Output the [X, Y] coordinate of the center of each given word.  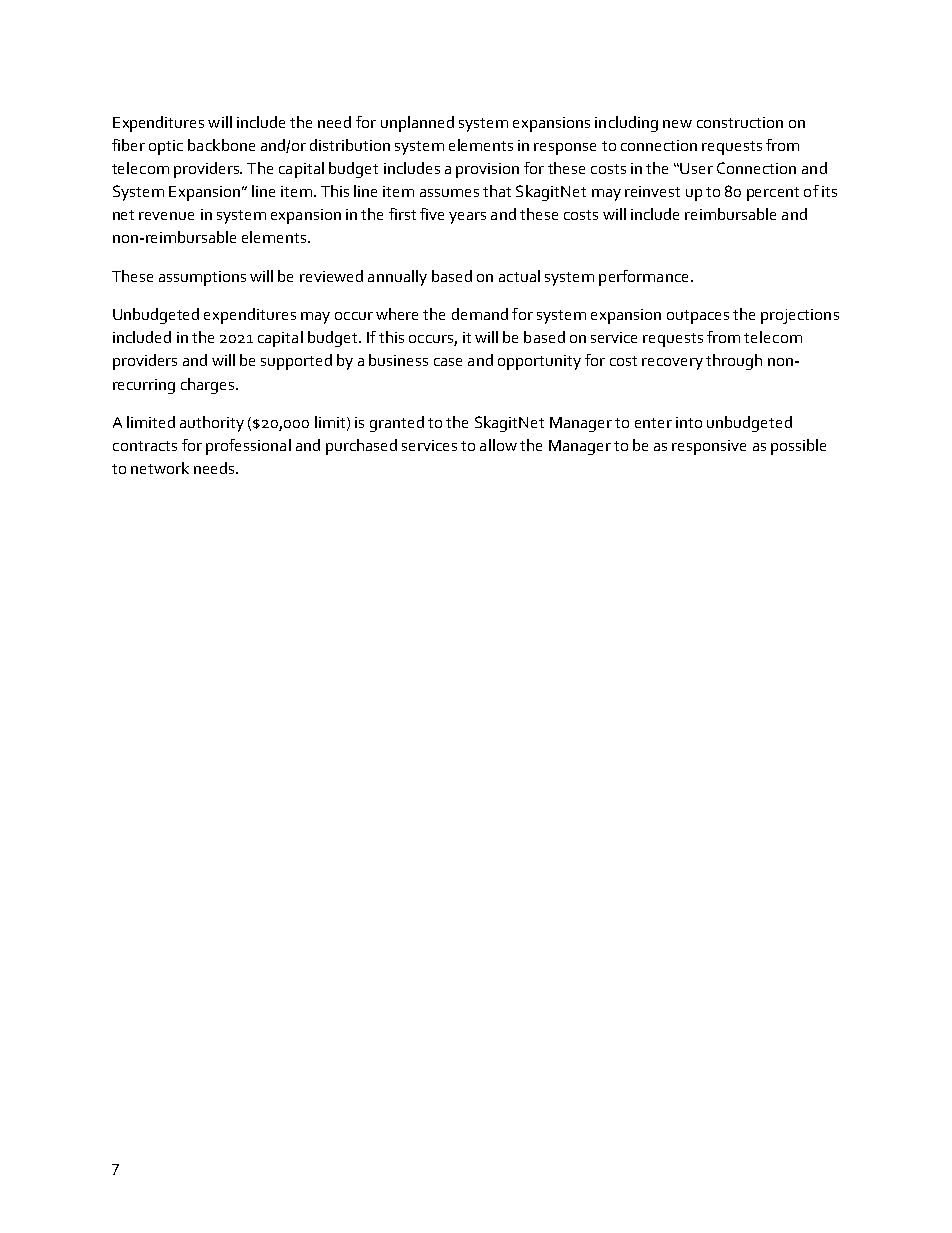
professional [248, 447]
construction [740, 122]
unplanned [417, 124]
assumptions [202, 278]
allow [498, 445]
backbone [221, 145]
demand [480, 314]
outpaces [698, 317]
